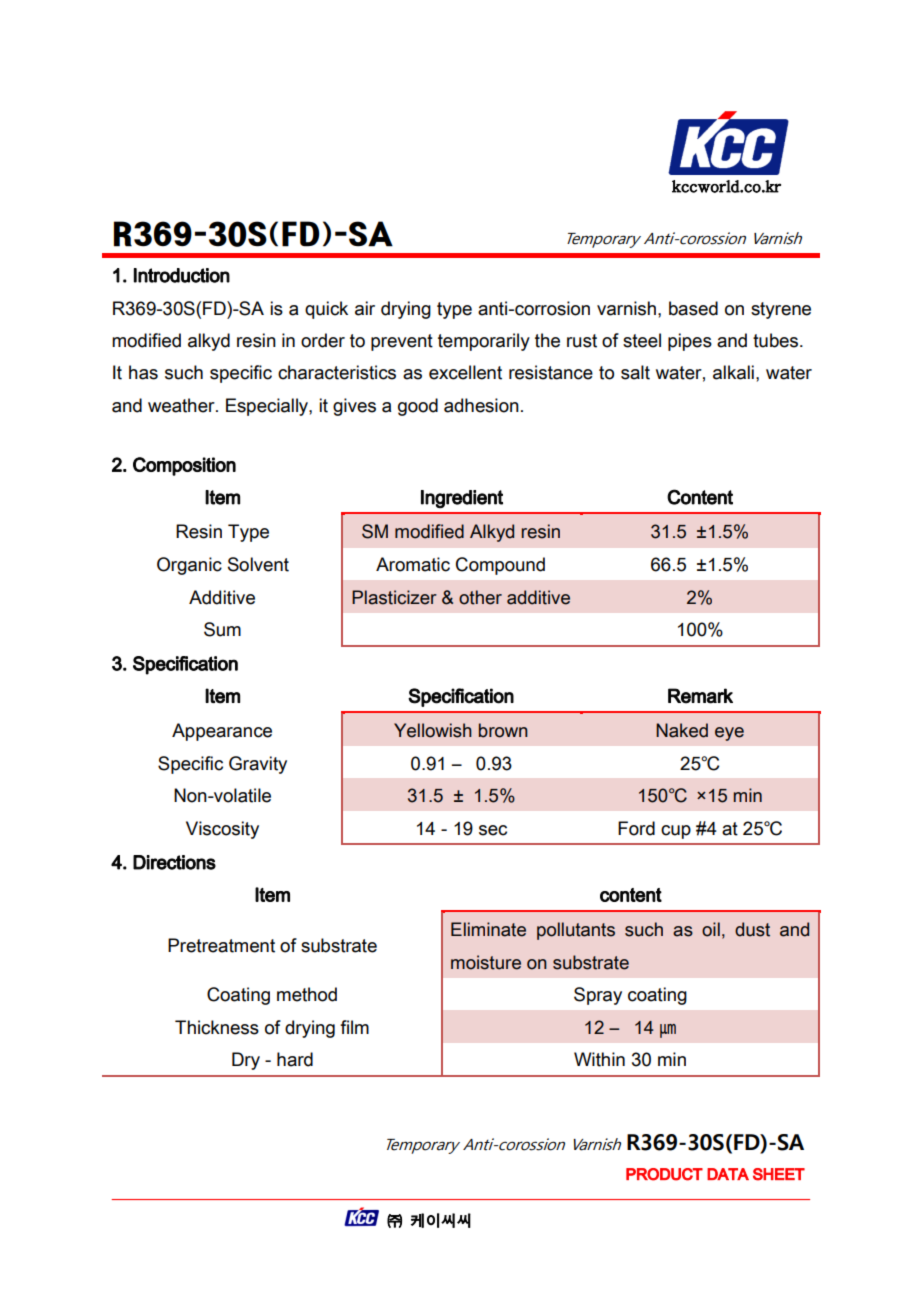 This image has width=924, height=1308. I want to click on Directions, so click(174, 862).
